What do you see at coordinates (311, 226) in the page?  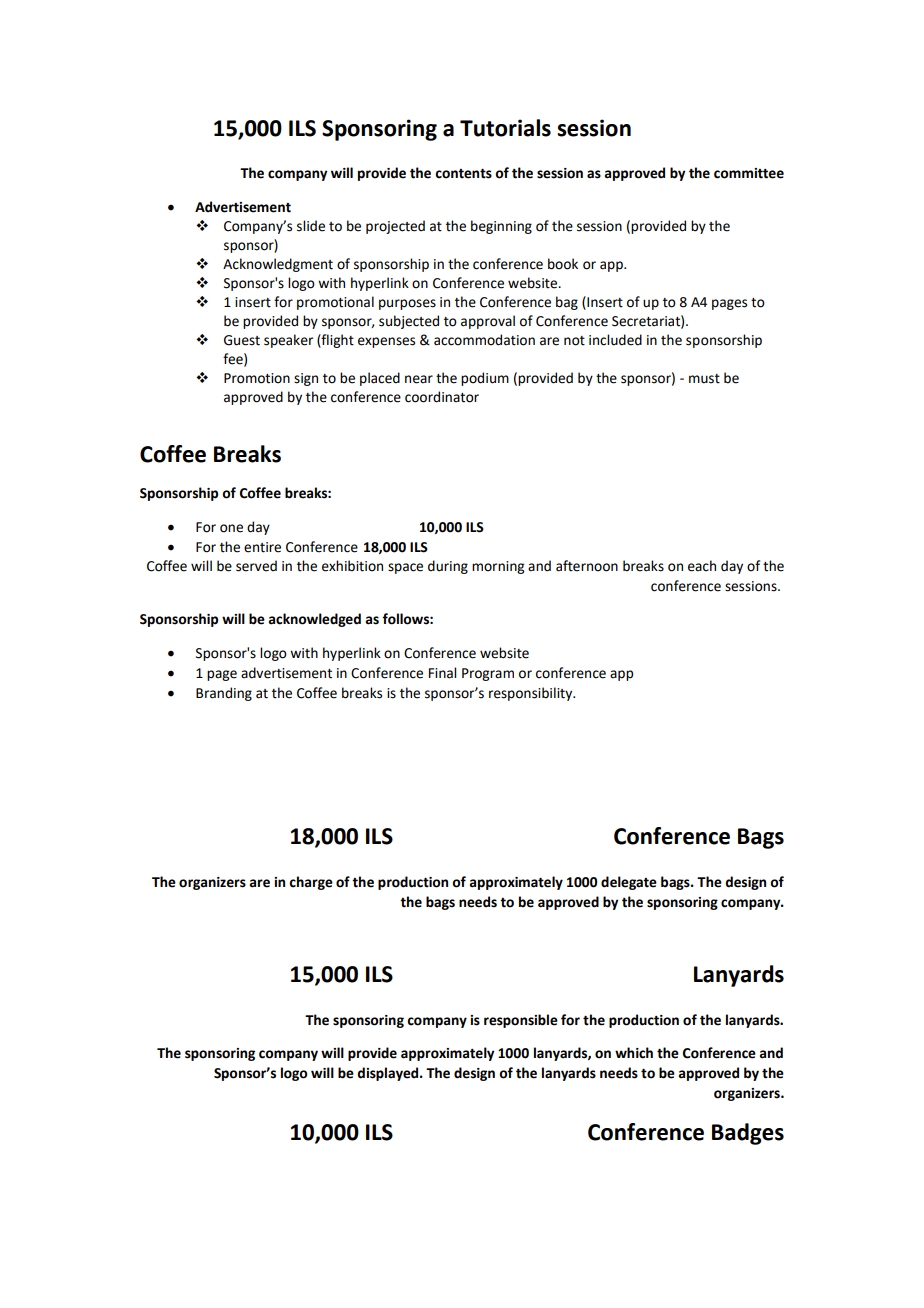 I see `slide` at bounding box center [311, 226].
